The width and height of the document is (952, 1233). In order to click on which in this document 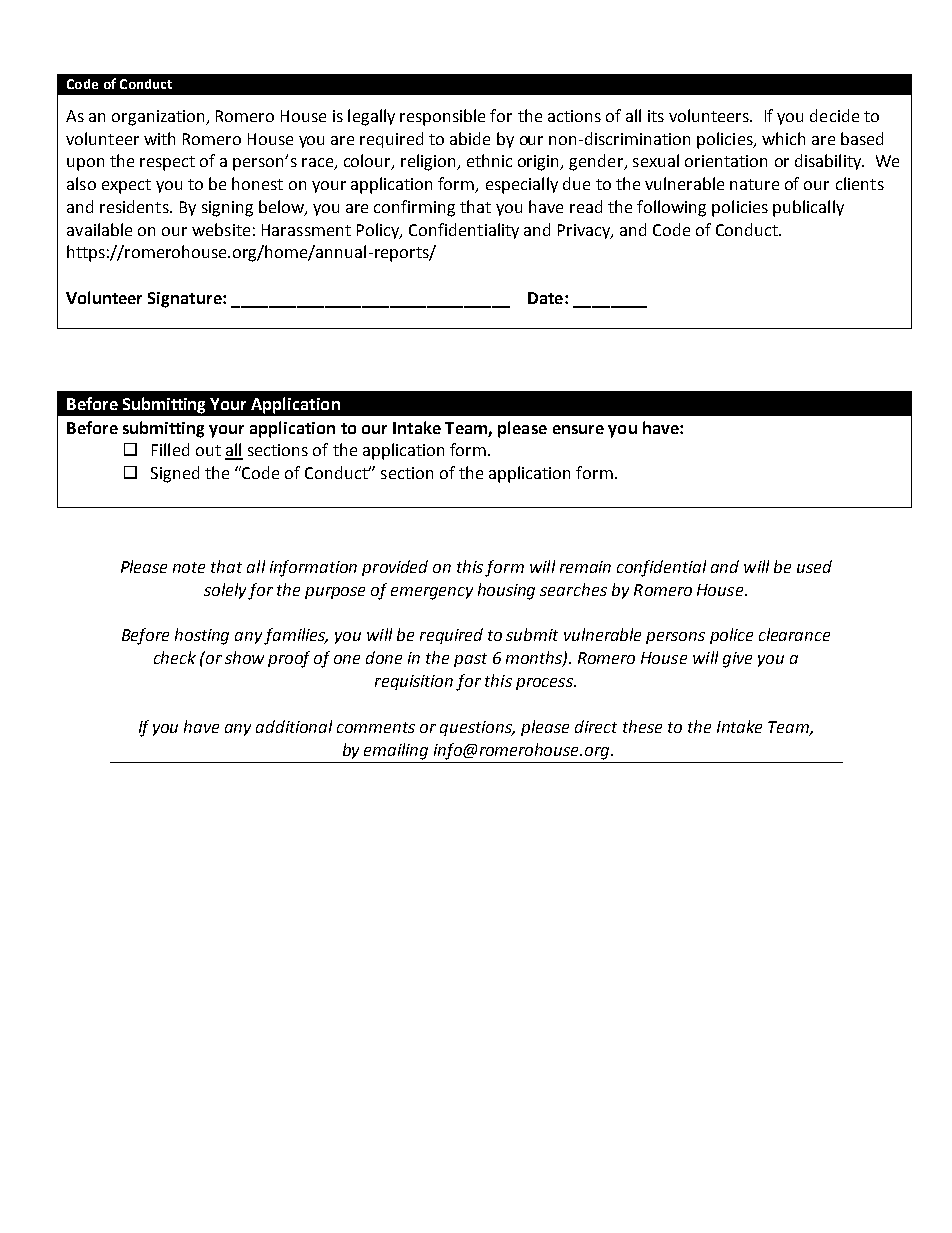, I will do `click(783, 138)`.
